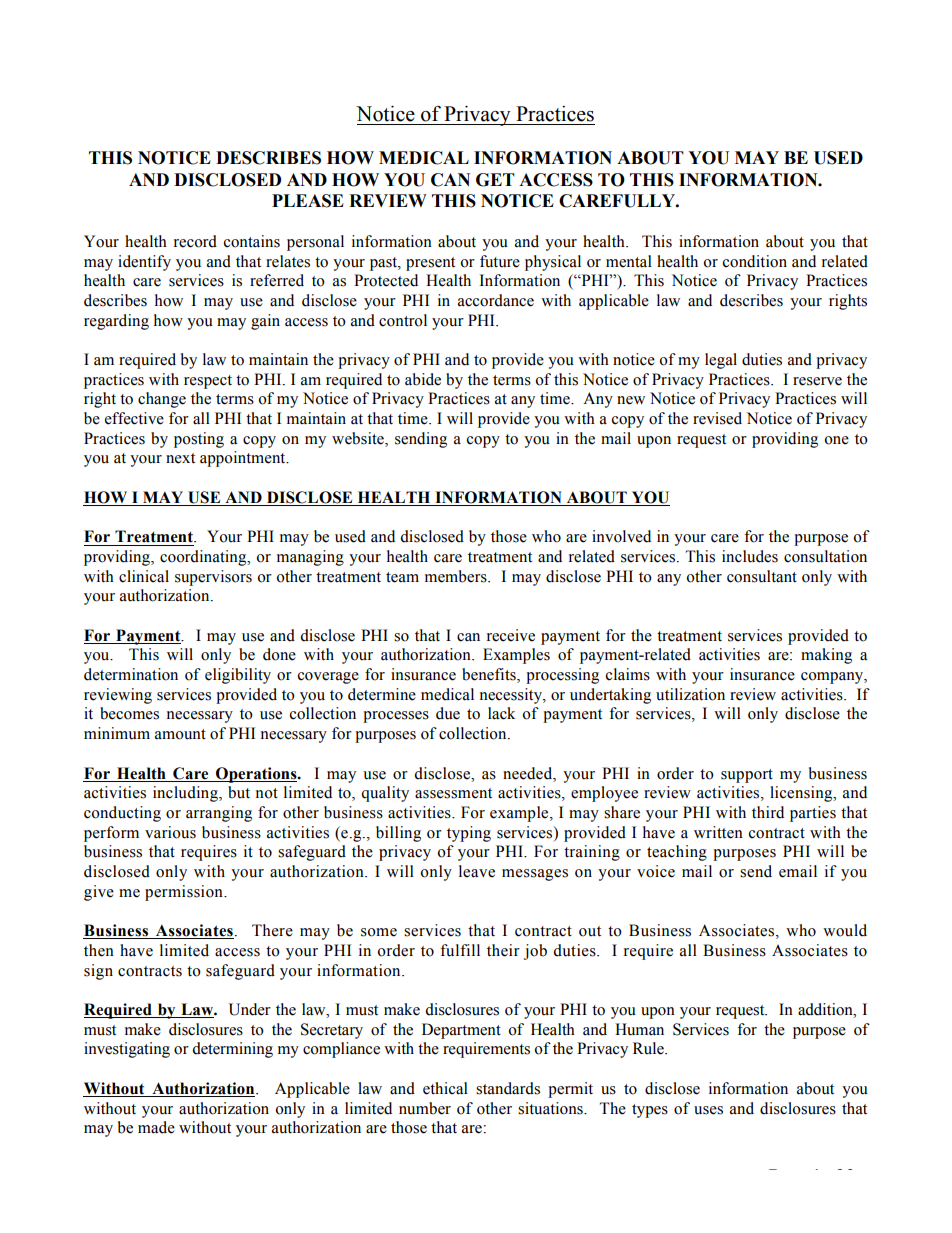 Image resolution: width=952 pixels, height=1233 pixels. Describe the element at coordinates (186, 794) in the page. I see `including` at that location.
